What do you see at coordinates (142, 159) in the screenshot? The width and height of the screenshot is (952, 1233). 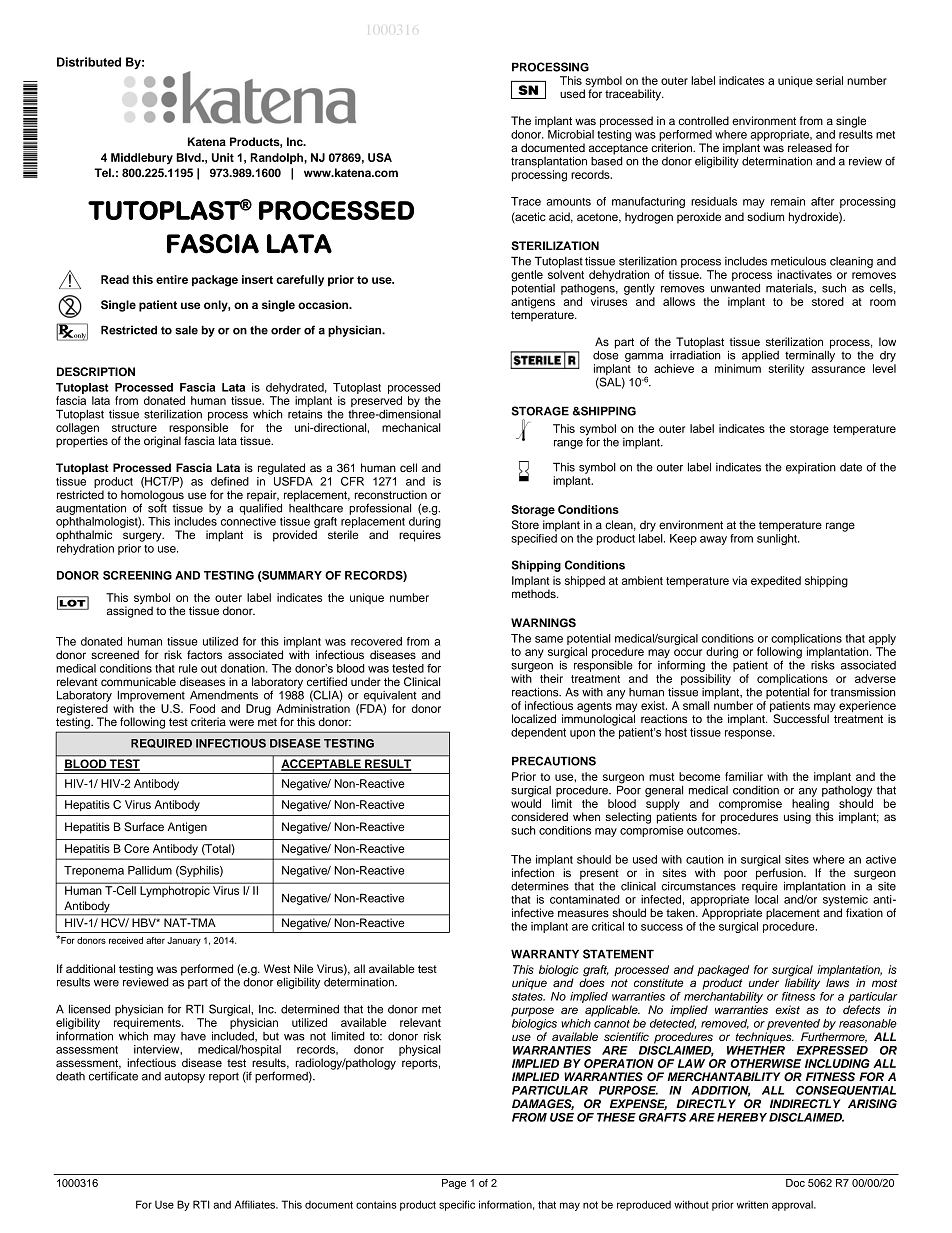 I see `Middlebury` at bounding box center [142, 159].
